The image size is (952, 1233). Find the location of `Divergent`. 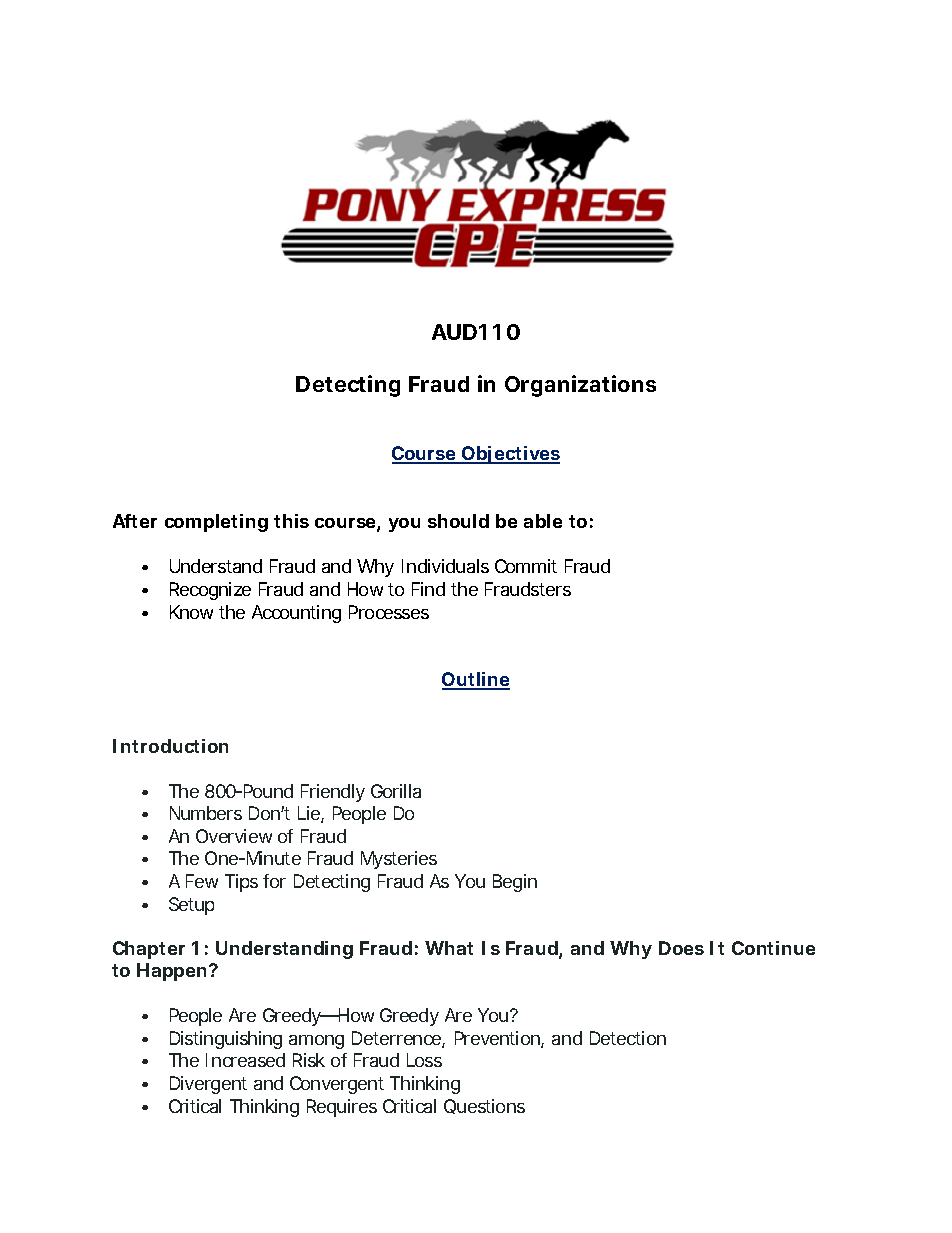

Divergent is located at coordinates (208, 1085).
